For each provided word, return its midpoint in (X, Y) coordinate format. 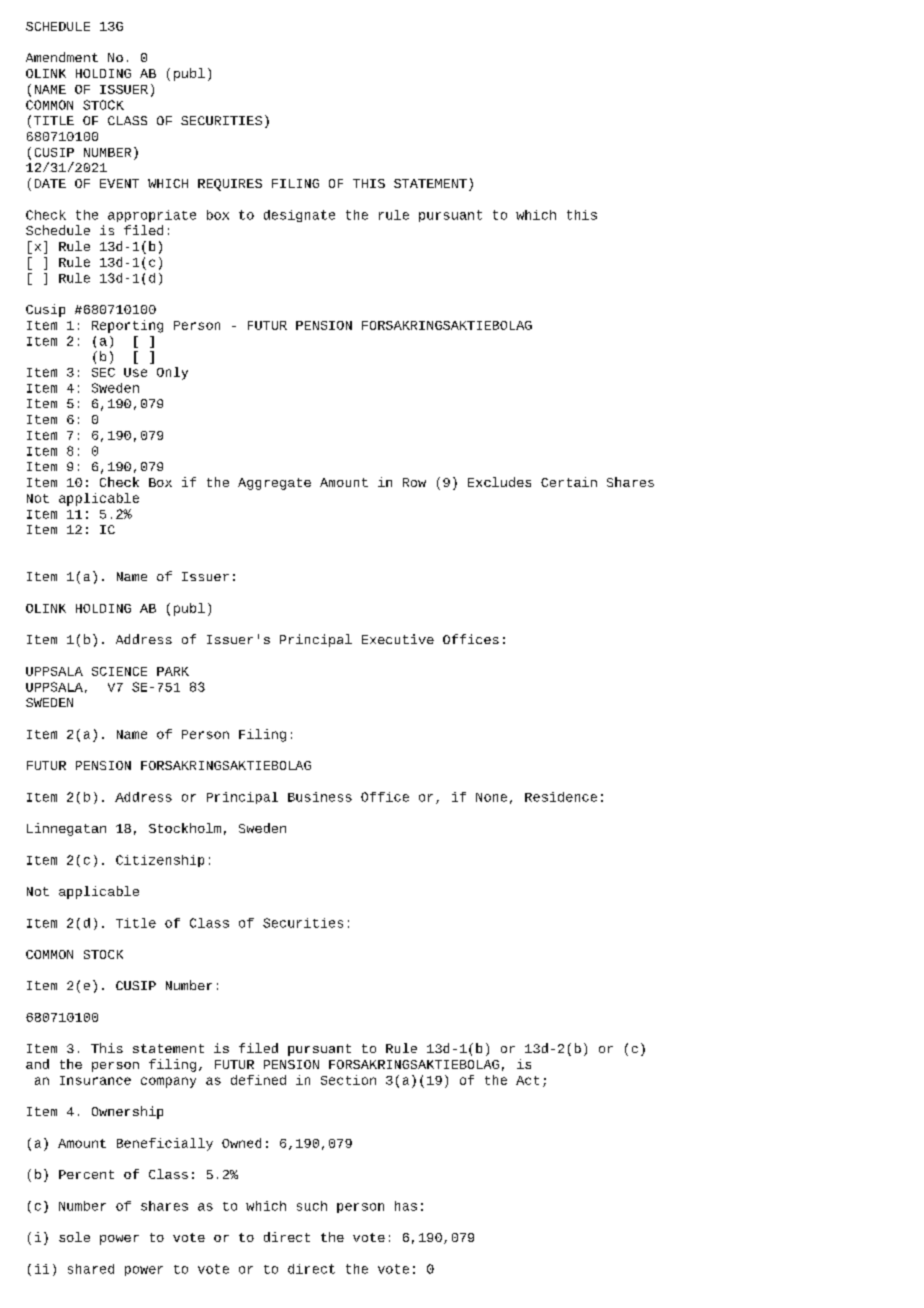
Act (527, 1080)
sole (74, 1237)
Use (135, 372)
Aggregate (274, 484)
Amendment (62, 57)
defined (258, 1080)
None (491, 797)
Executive (398, 639)
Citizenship (160, 861)
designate (299, 216)
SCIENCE (119, 671)
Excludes (499, 482)
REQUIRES (230, 185)
